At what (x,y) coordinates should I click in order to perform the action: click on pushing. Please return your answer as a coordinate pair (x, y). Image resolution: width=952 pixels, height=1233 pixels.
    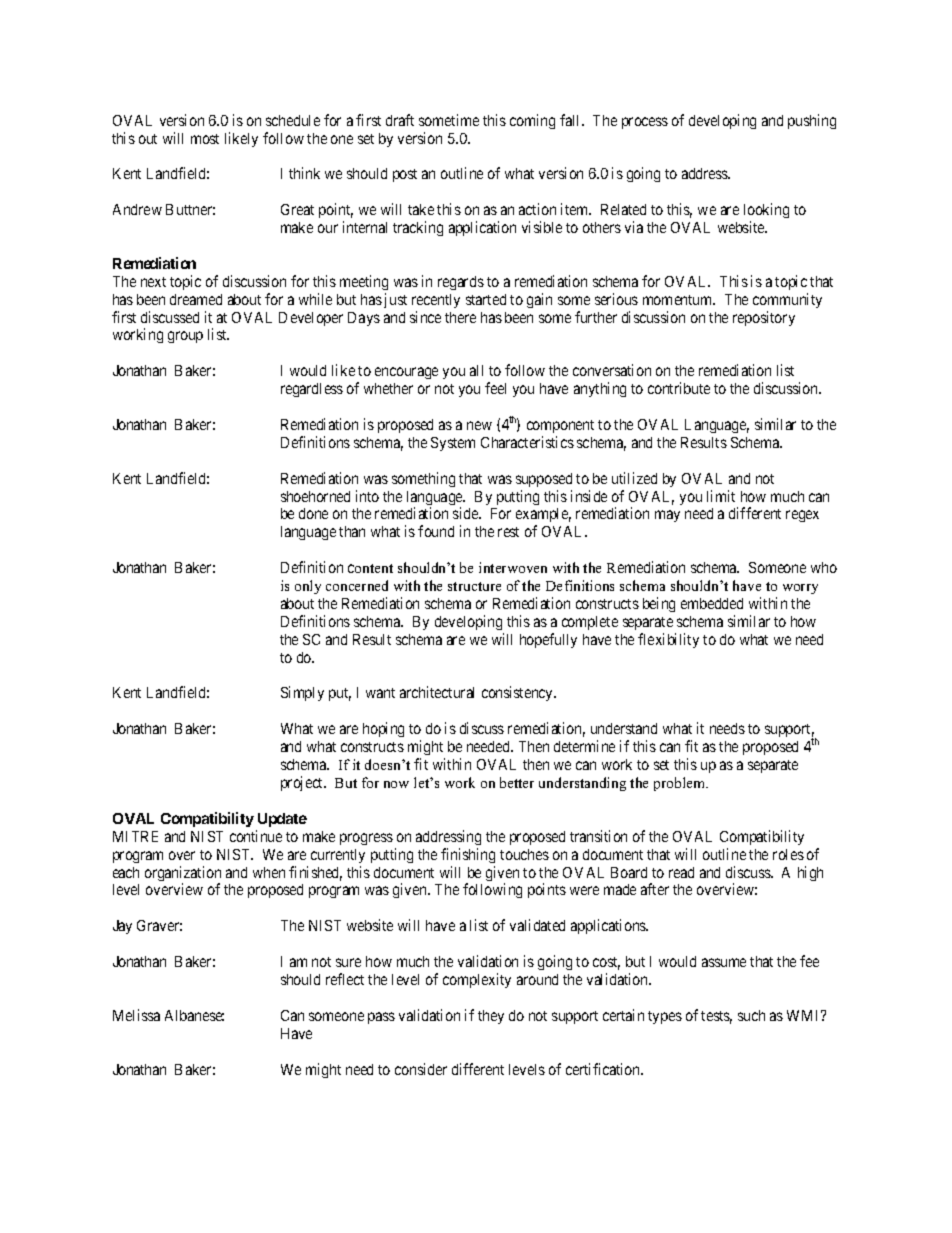
    Looking at the image, I should click on (812, 121).
